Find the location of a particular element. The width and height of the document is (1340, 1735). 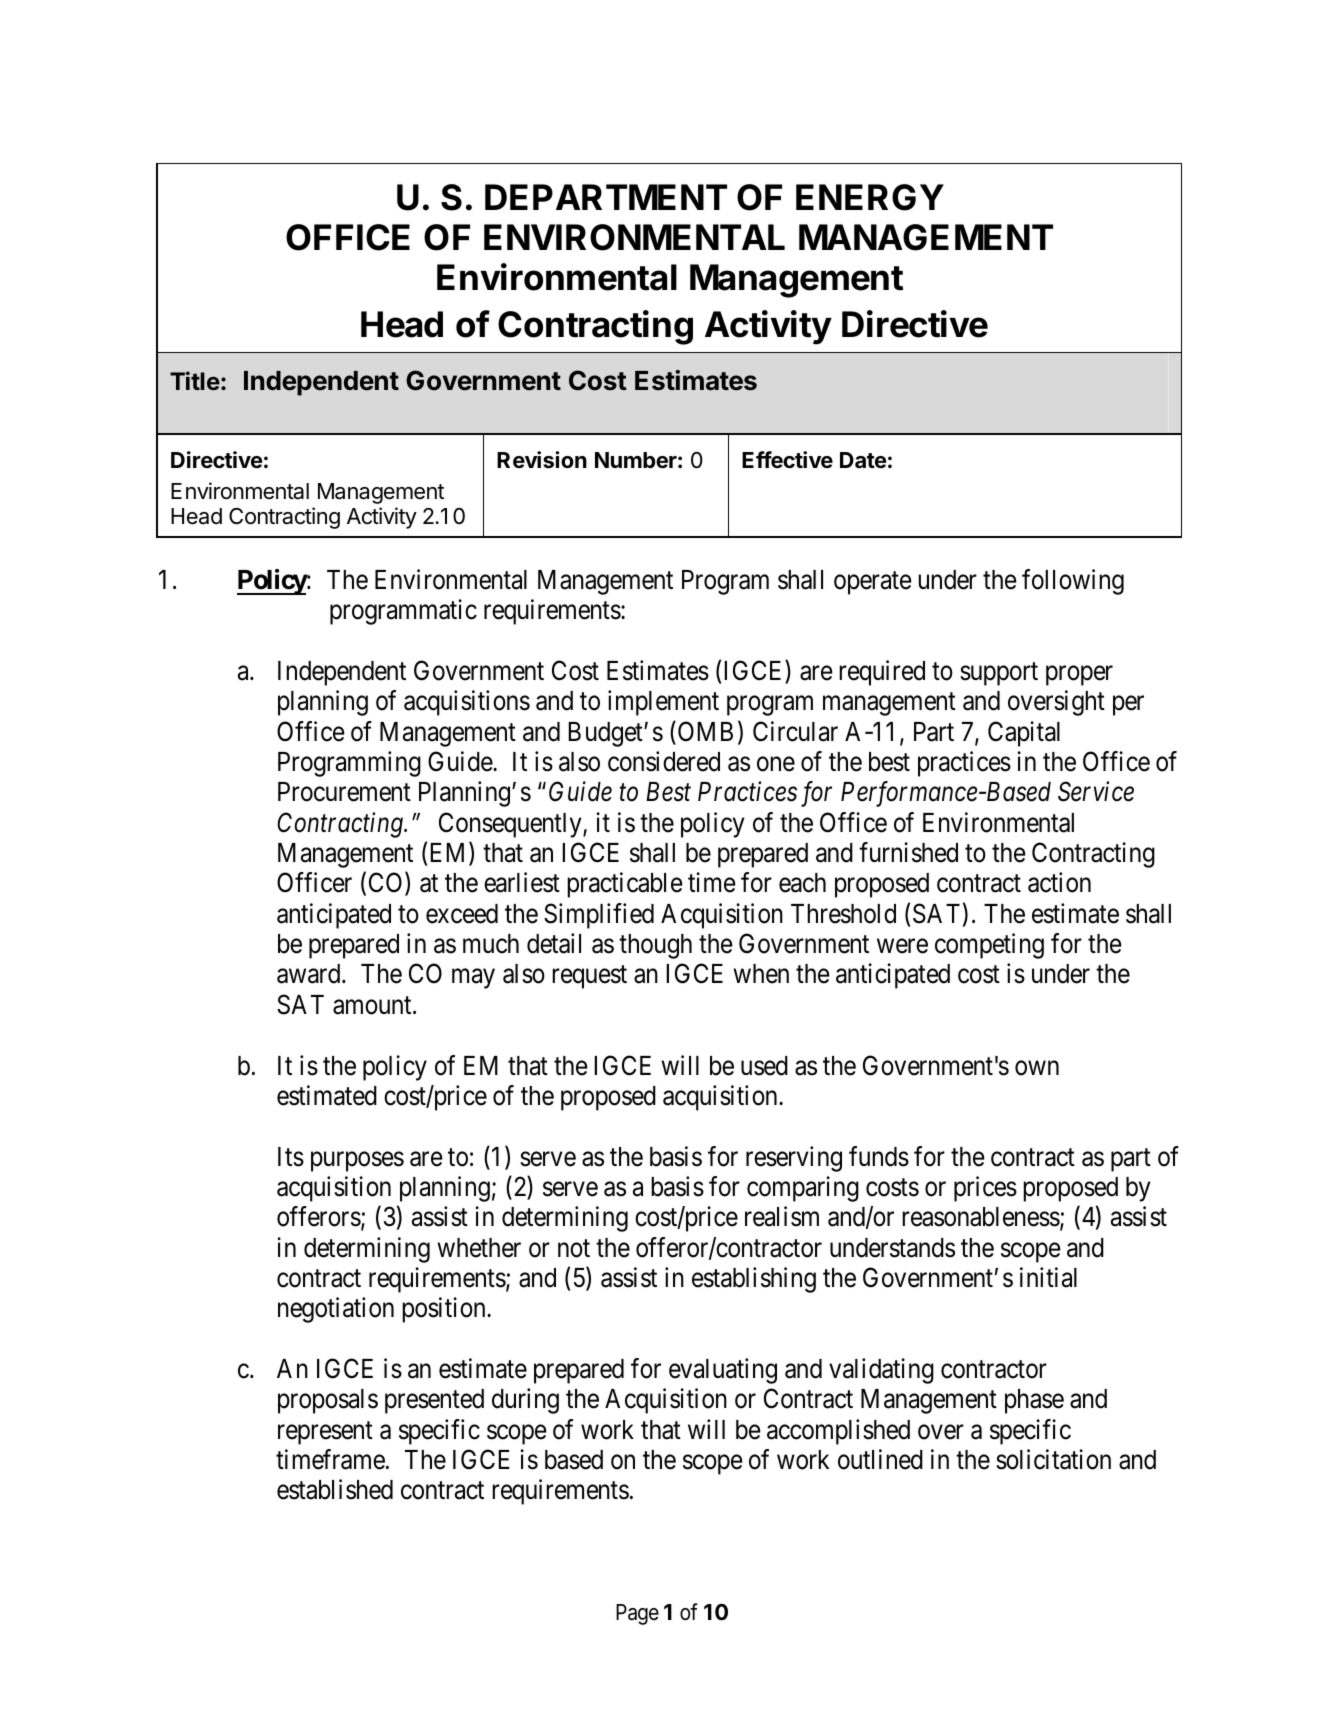

competing is located at coordinates (989, 946).
